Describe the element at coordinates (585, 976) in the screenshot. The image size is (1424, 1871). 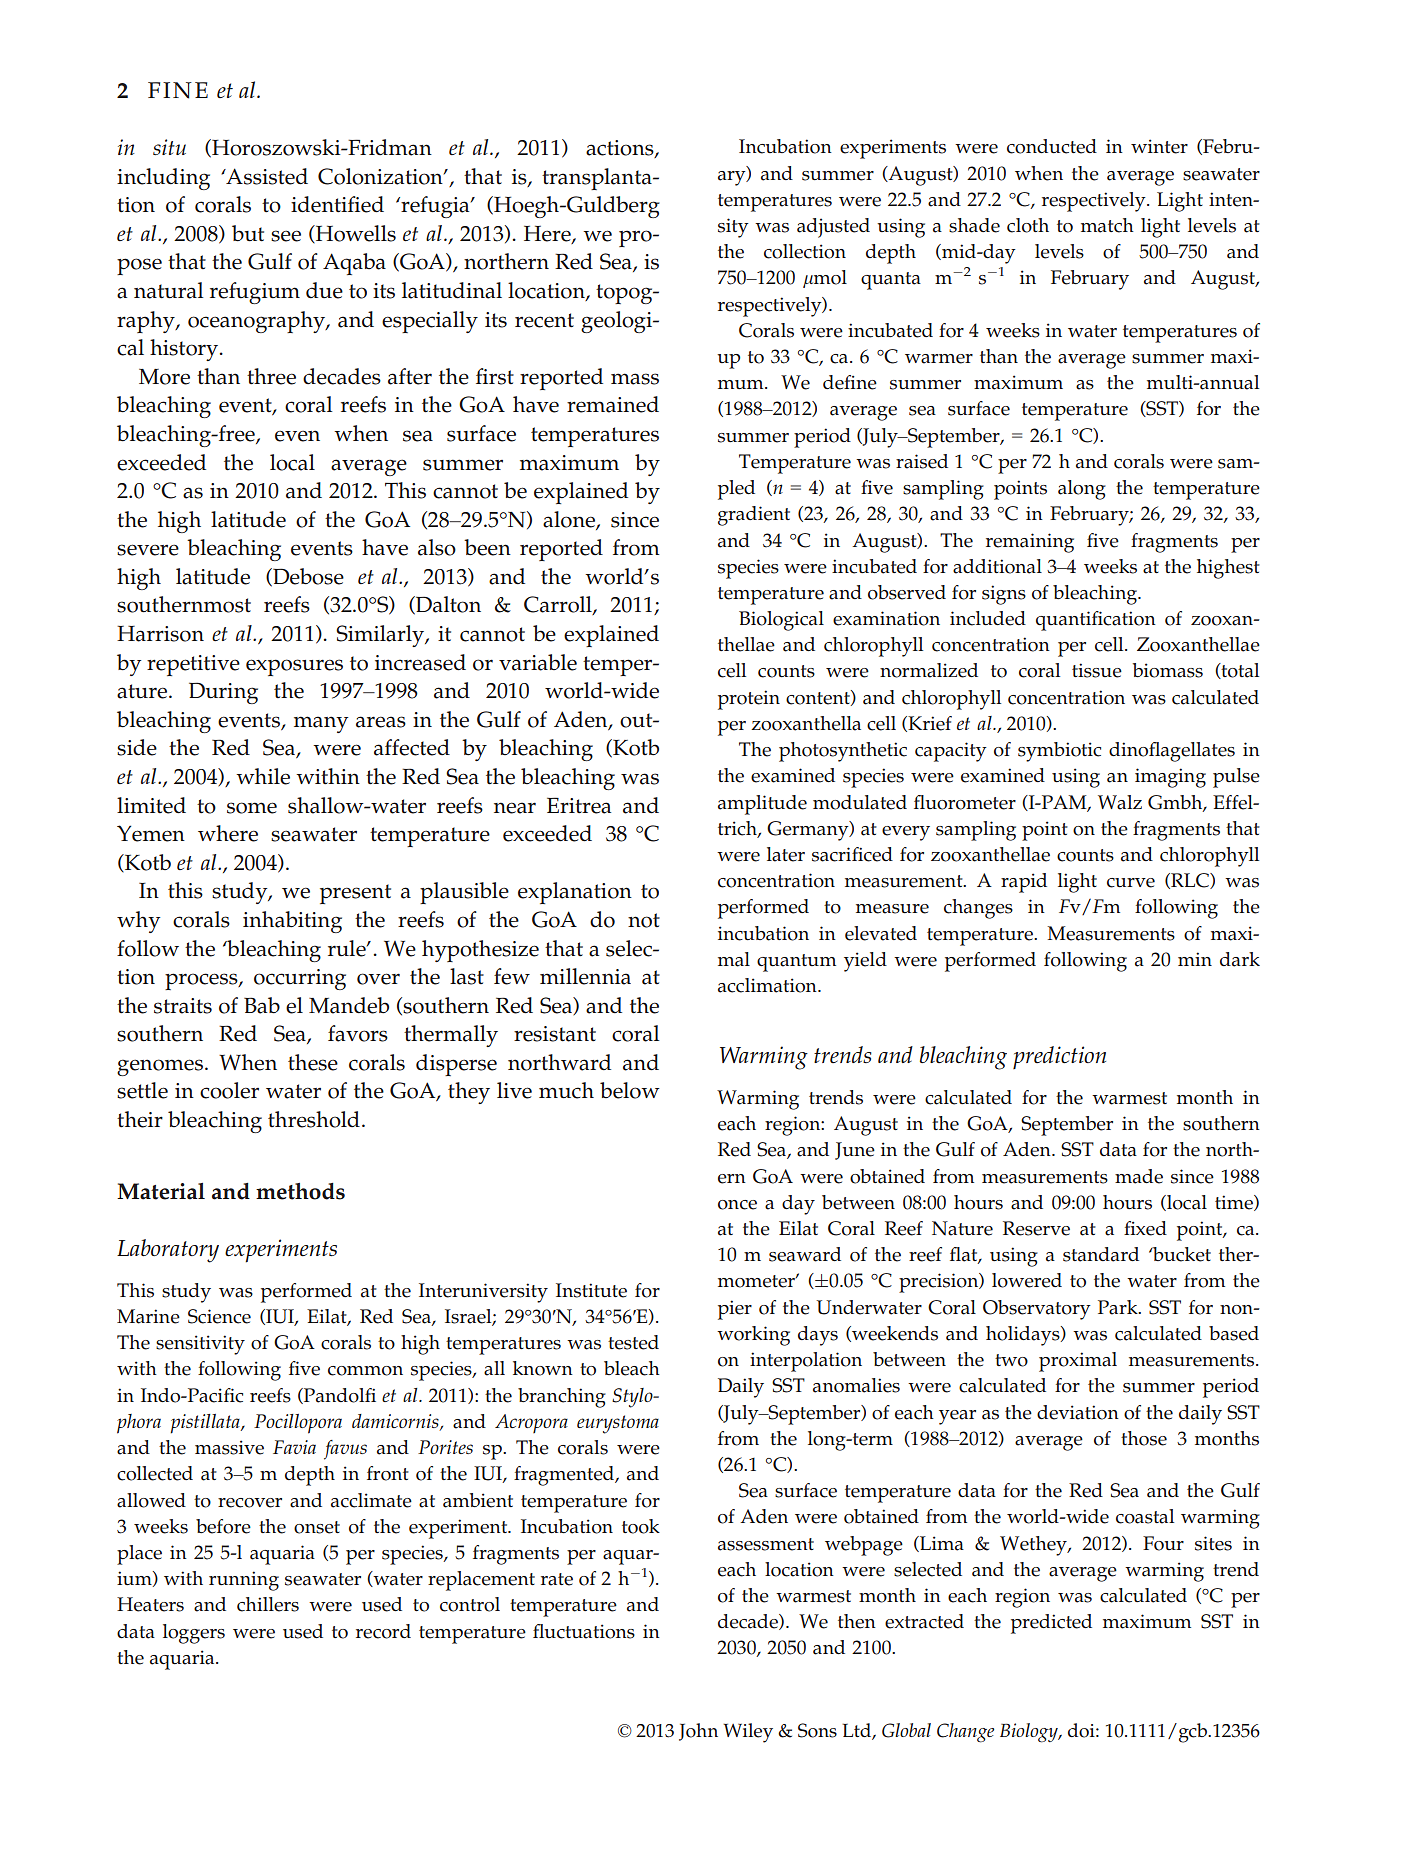
I see `millennia` at that location.
